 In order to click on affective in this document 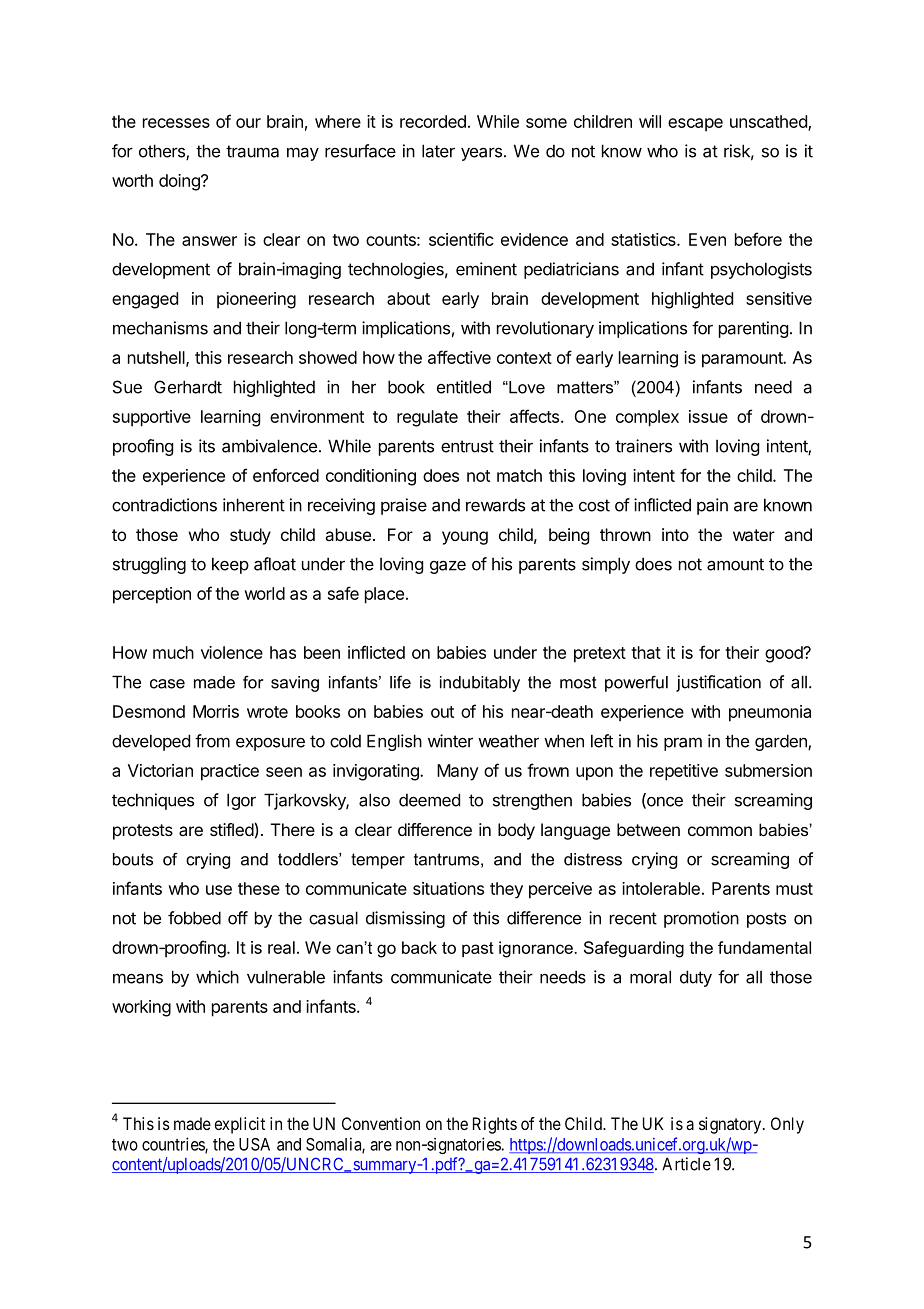, I will do `click(459, 357)`.
